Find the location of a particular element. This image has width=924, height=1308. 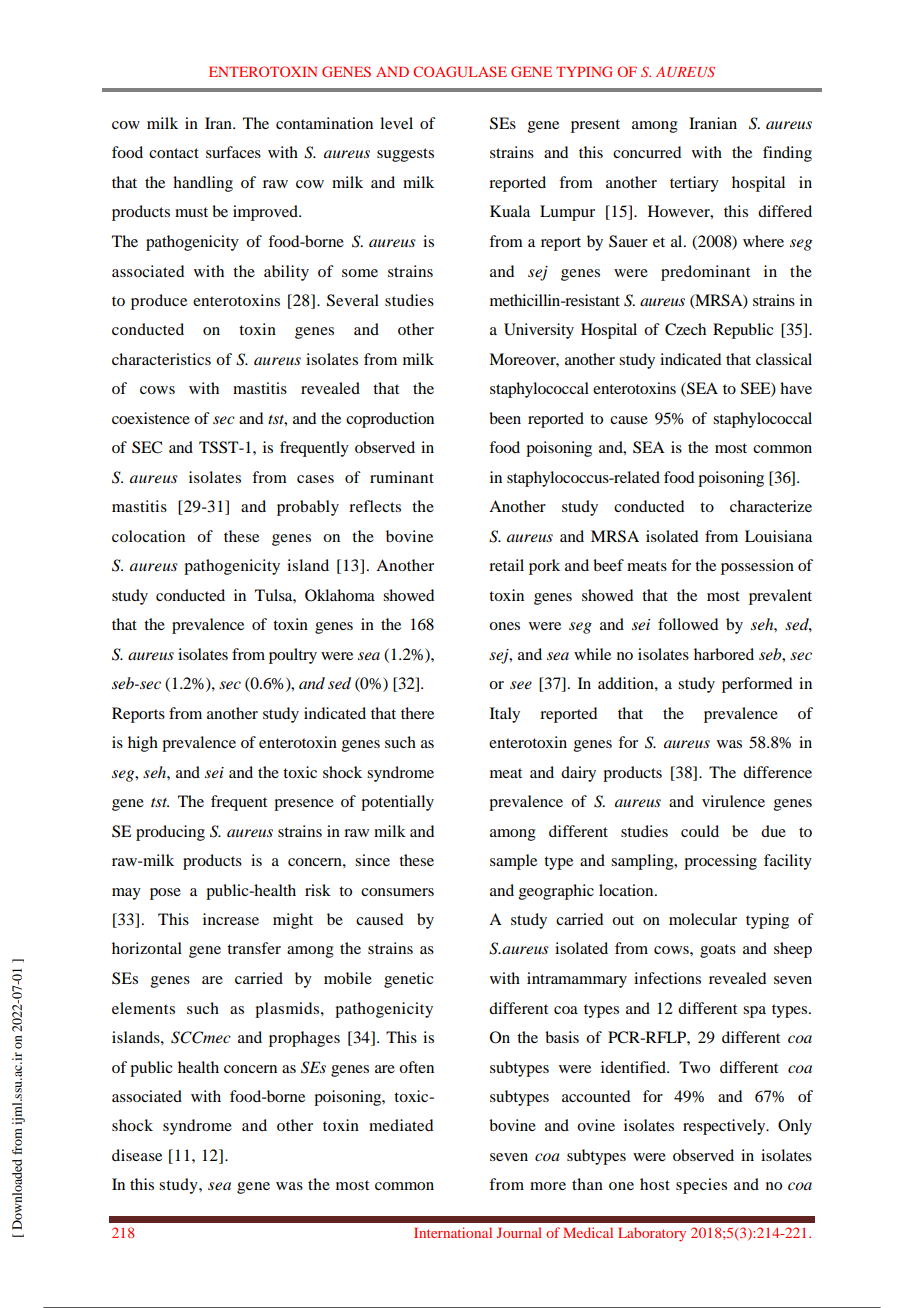

coexistence is located at coordinates (151, 418).
